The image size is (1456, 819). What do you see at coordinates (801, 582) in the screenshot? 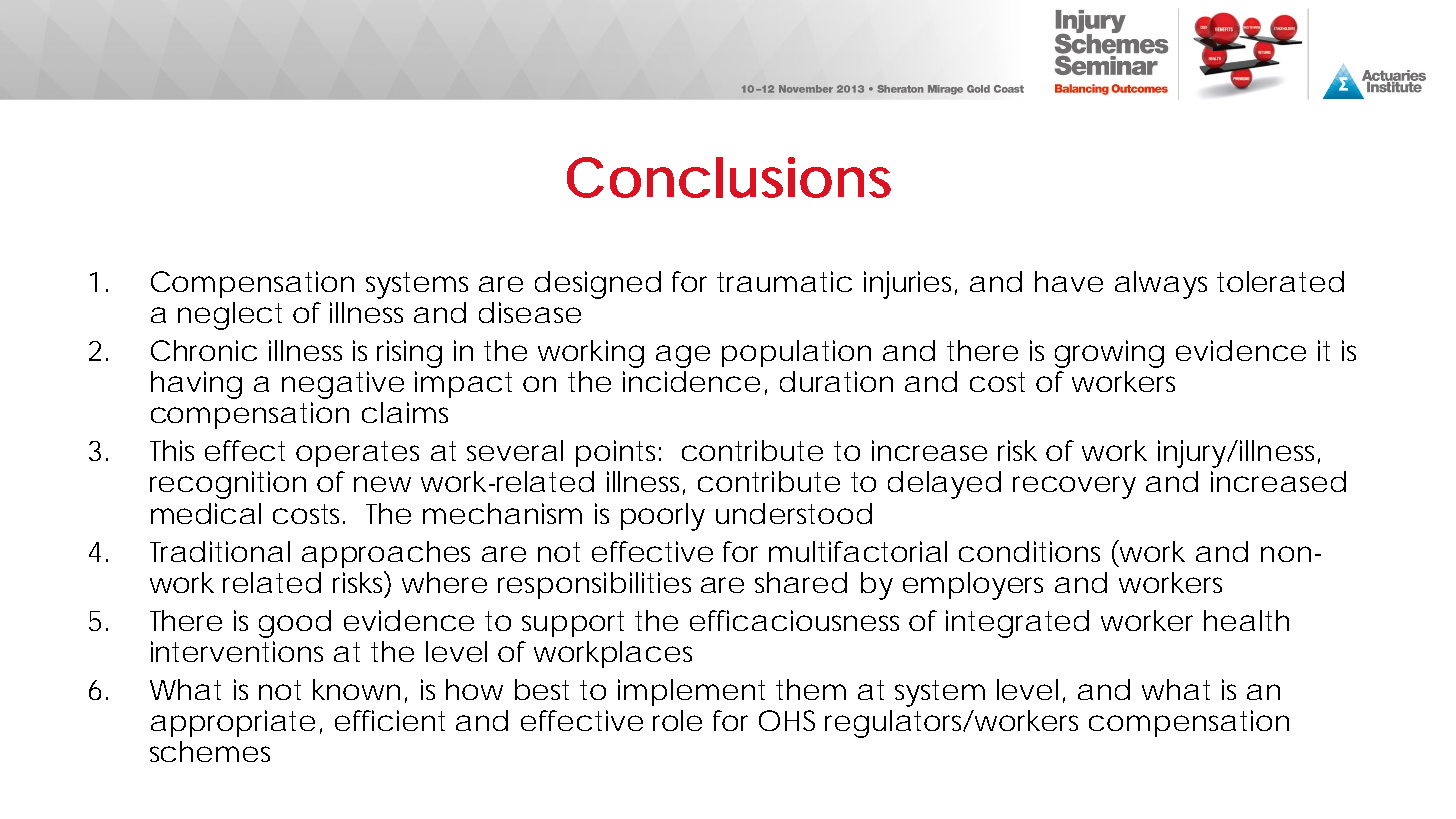
I see `shared` at bounding box center [801, 582].
